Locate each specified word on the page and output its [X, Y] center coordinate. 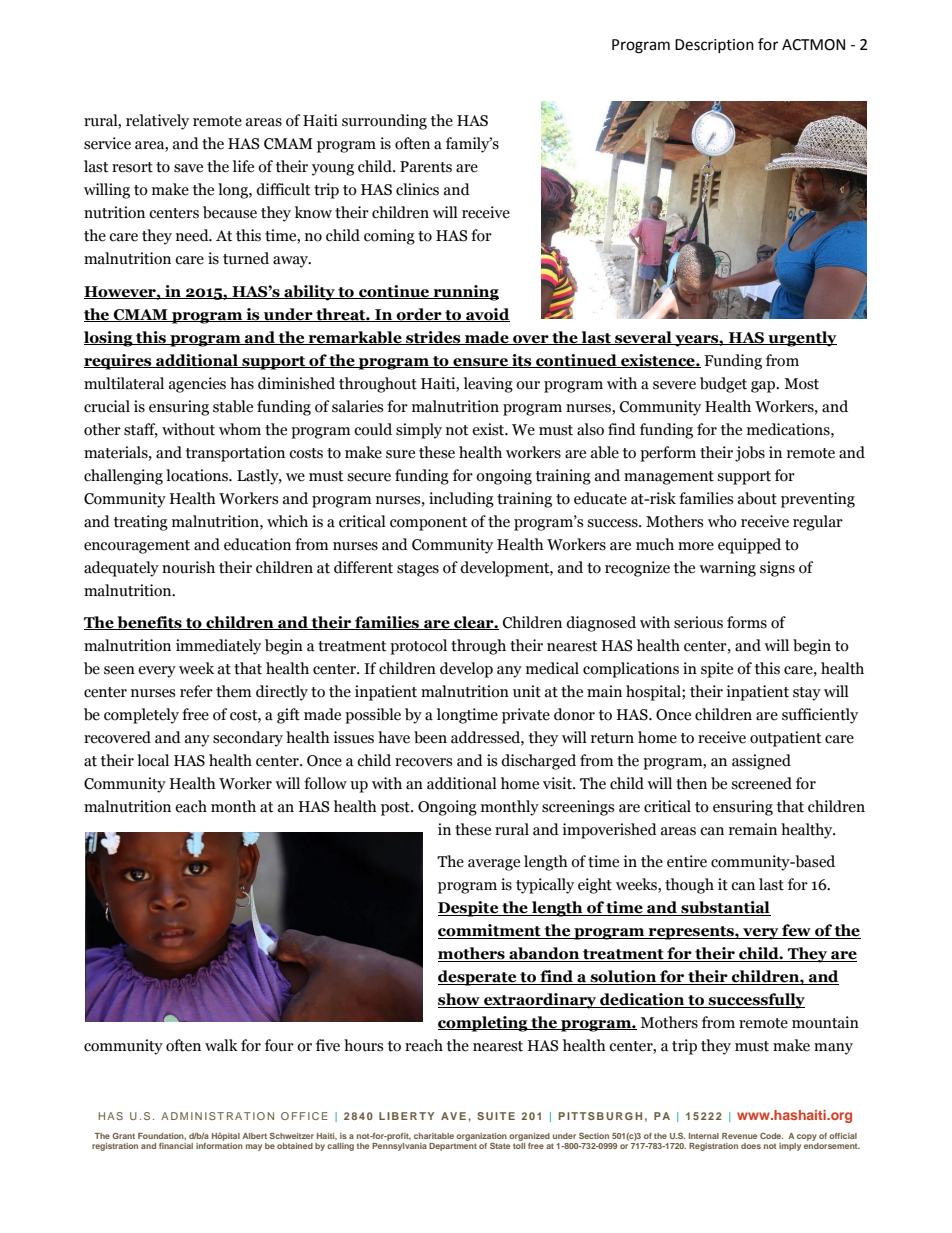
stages [418, 570]
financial [176, 1146]
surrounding [384, 122]
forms [747, 622]
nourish [188, 567]
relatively [157, 122]
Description [714, 46]
